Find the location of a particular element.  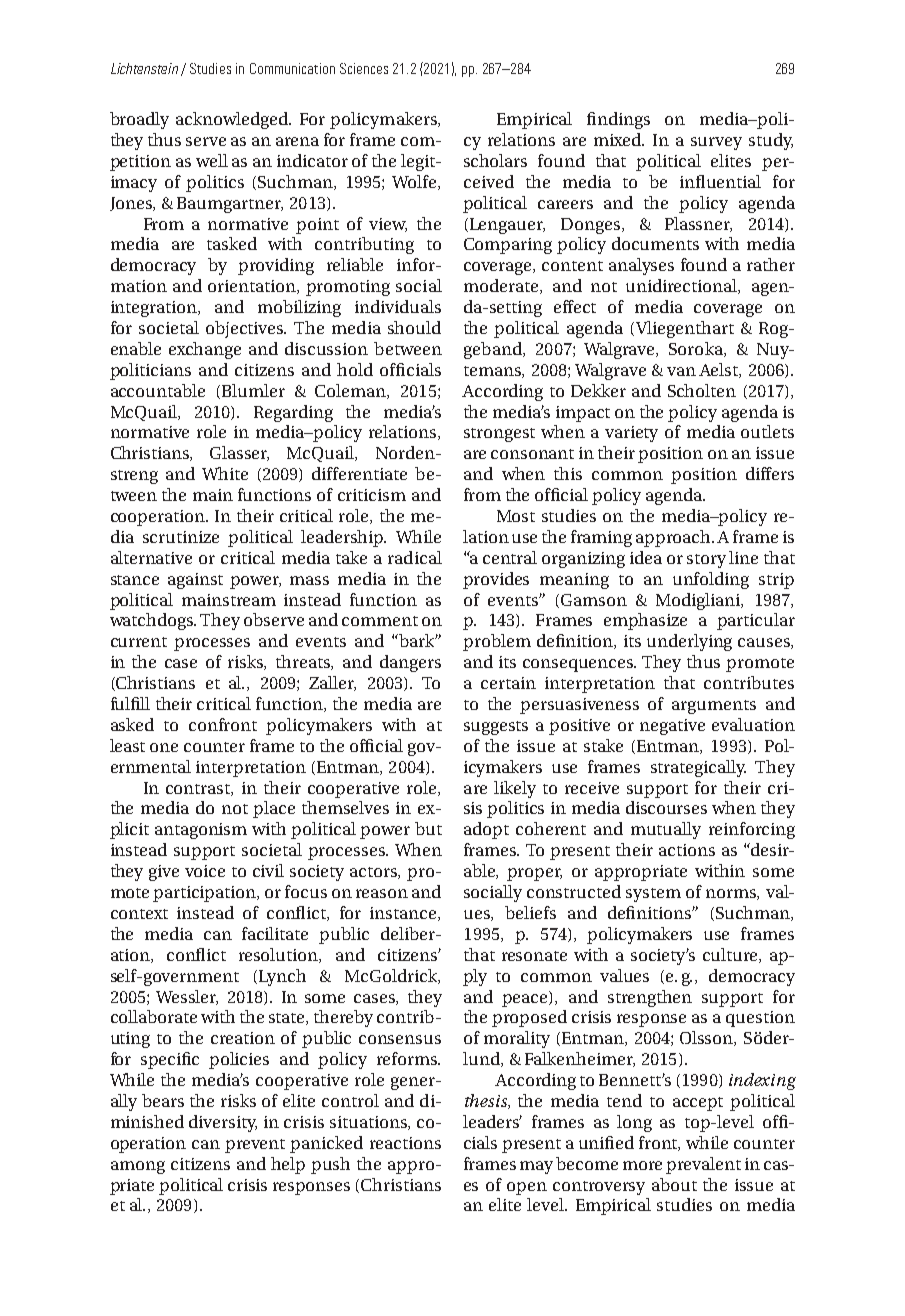

prevalent is located at coordinates (703, 1165).
